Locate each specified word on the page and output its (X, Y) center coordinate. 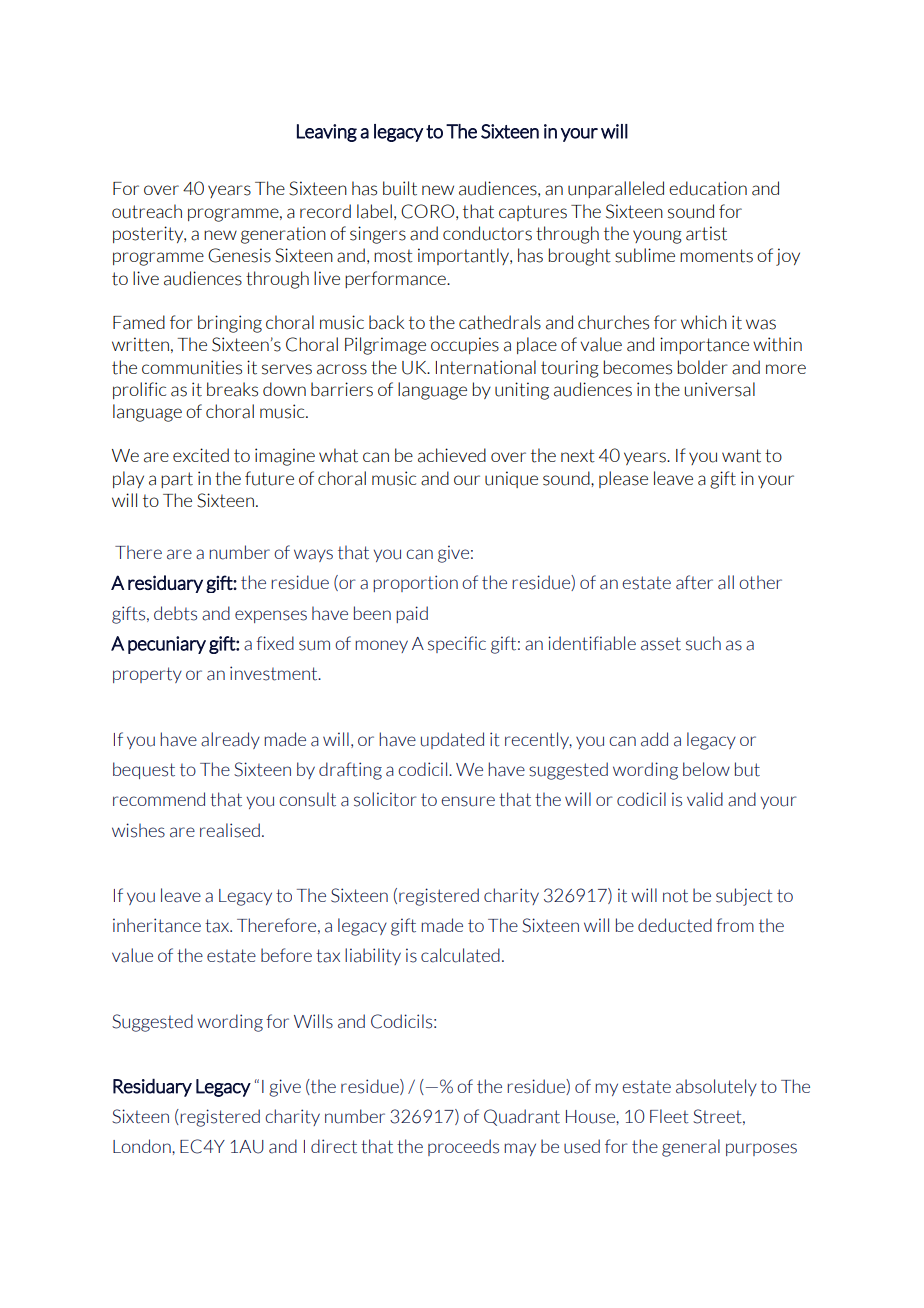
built (400, 188)
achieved (452, 455)
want (741, 456)
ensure (468, 801)
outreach (147, 211)
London (143, 1146)
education (708, 188)
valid (705, 799)
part (177, 480)
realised (230, 830)
